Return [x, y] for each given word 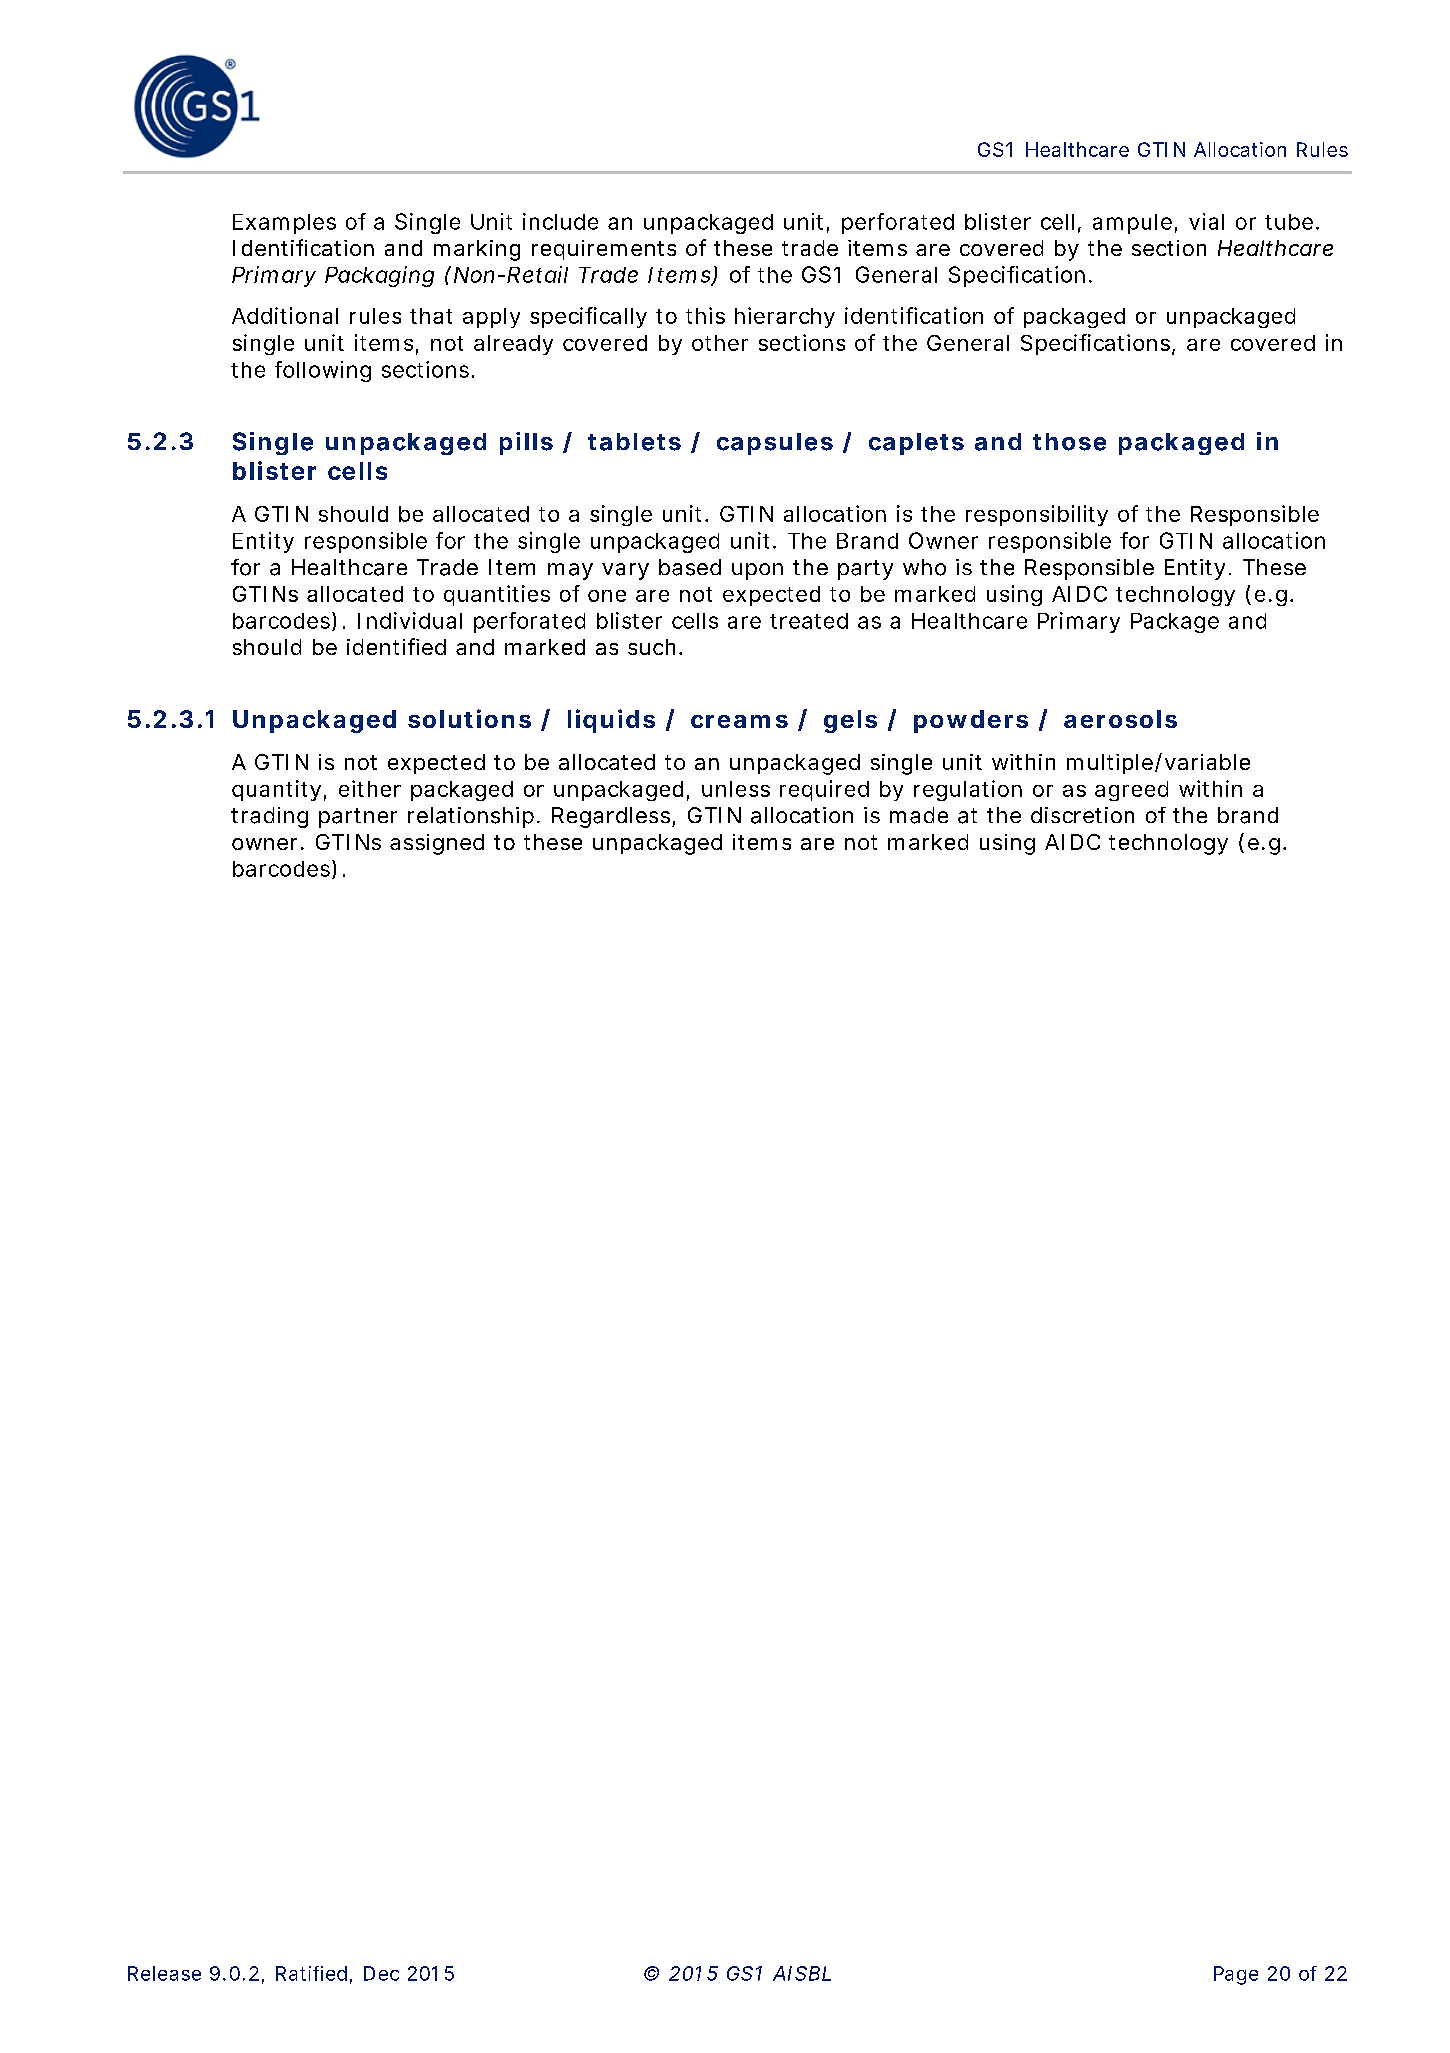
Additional [285, 315]
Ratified [311, 1973]
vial [1206, 221]
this [705, 315]
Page [1236, 1975]
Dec [381, 1973]
